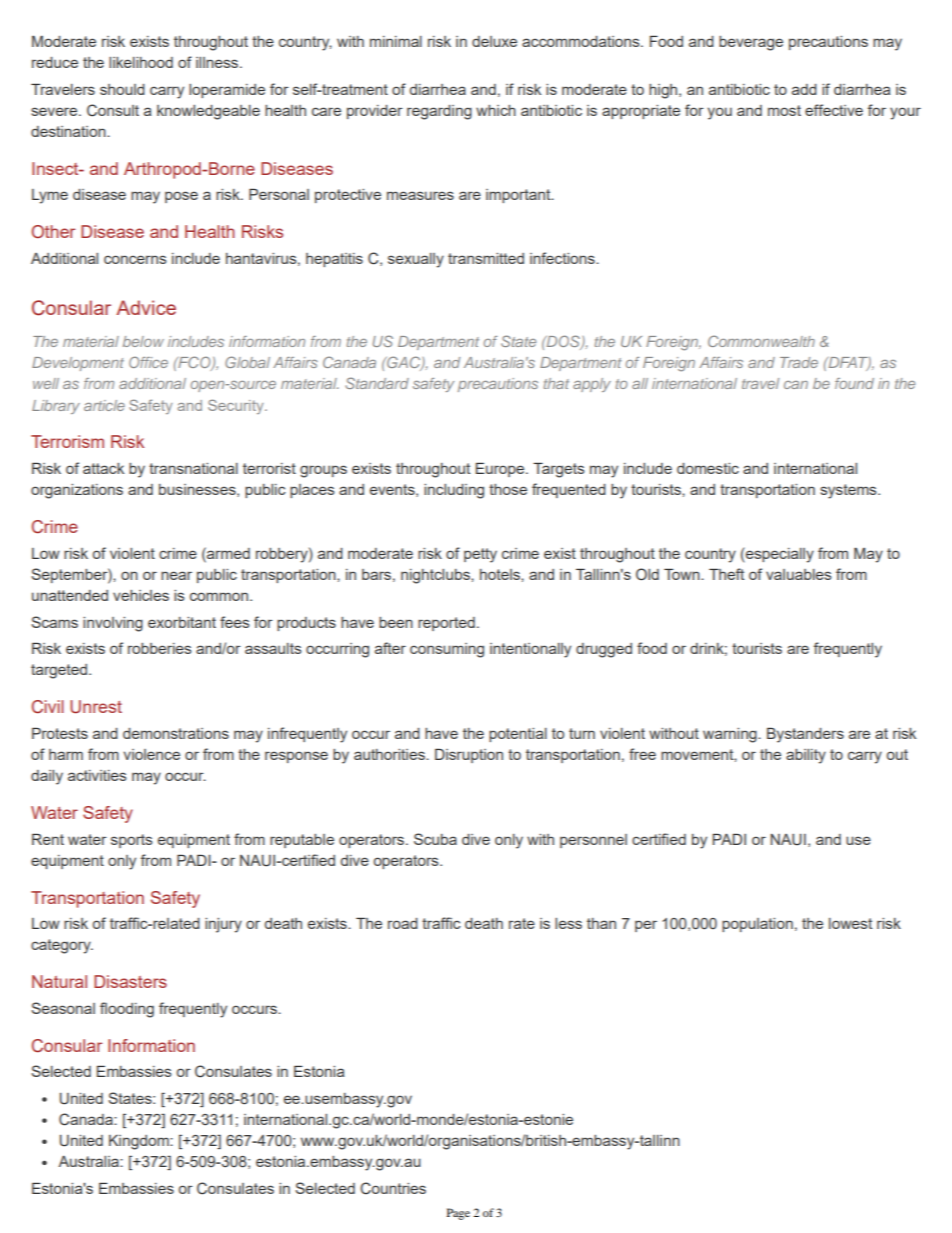  Describe the element at coordinates (458, 1214) in the document. I see `Page` at that location.
